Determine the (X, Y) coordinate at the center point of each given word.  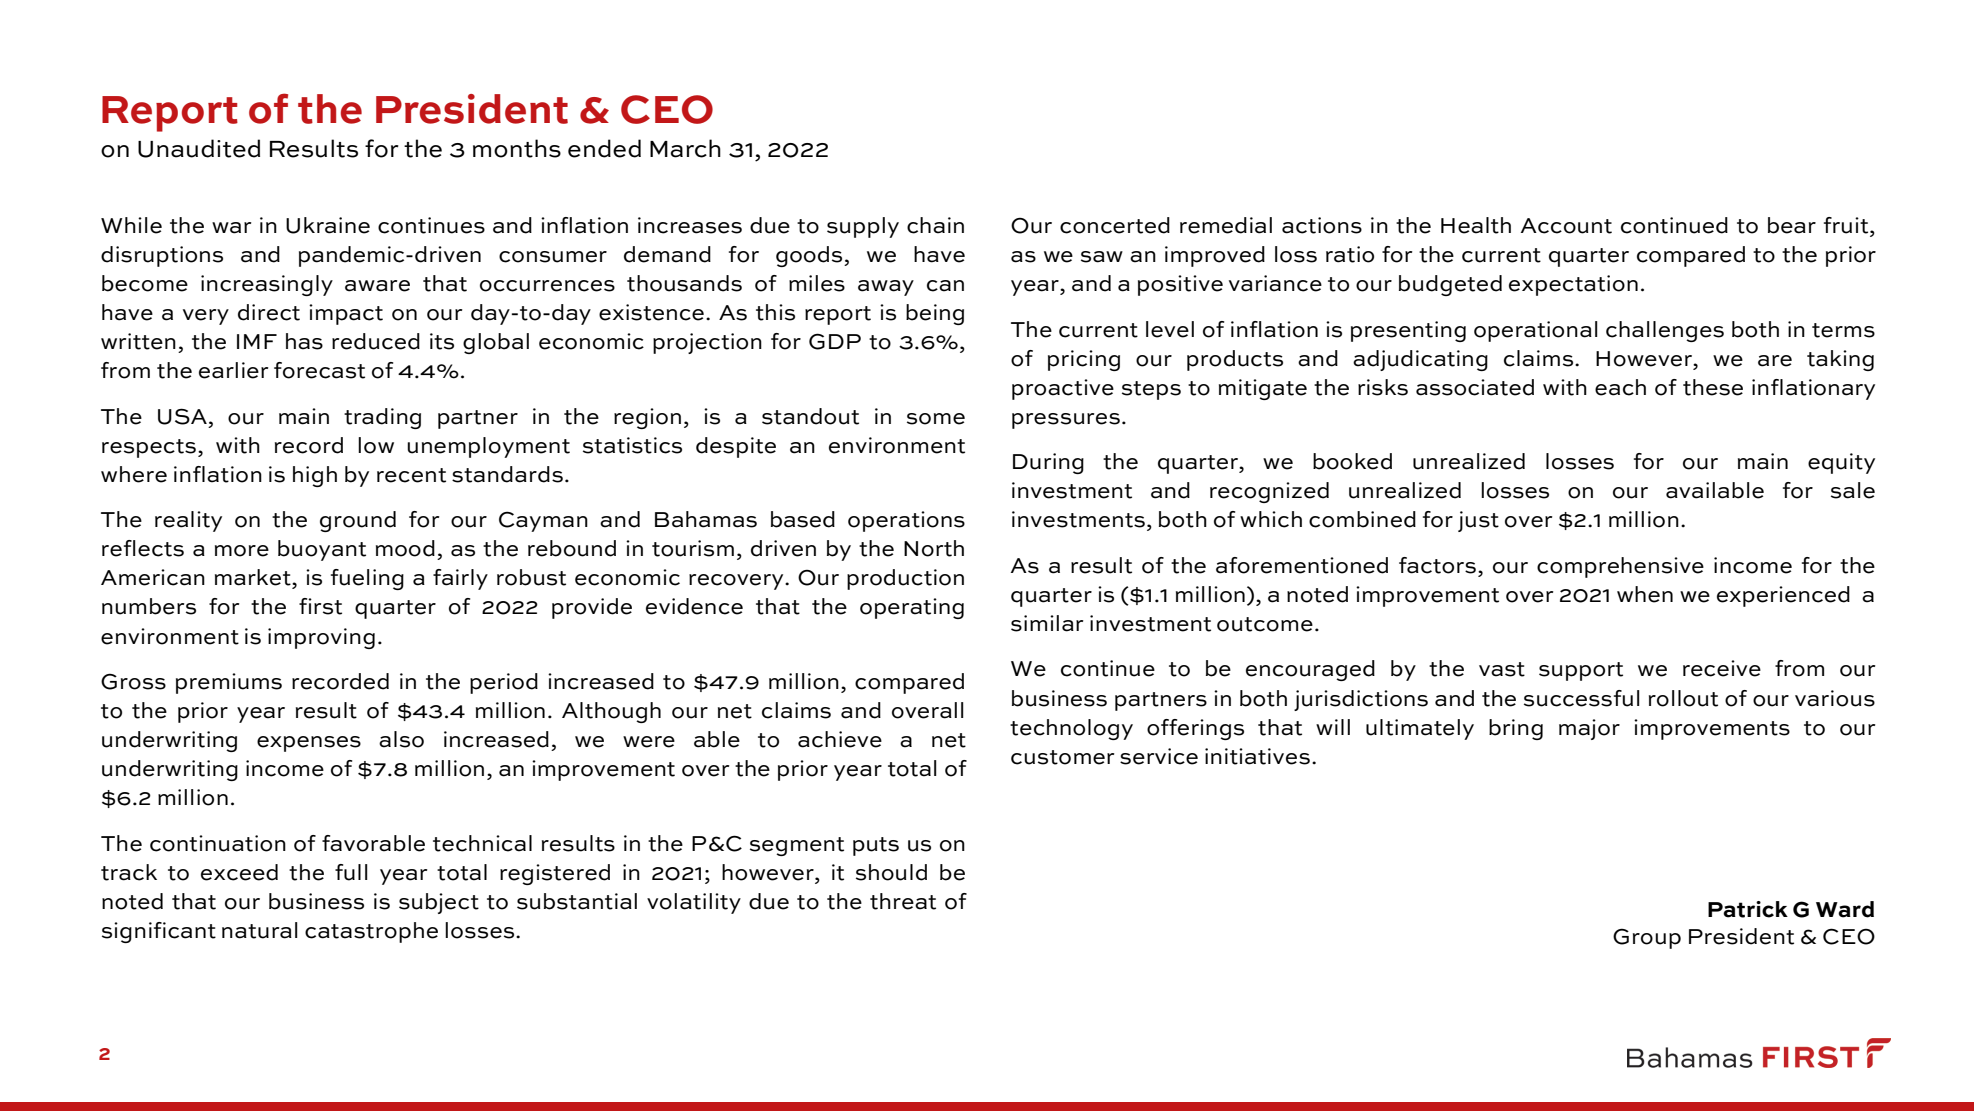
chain (935, 225)
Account (1566, 226)
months (517, 148)
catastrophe (371, 932)
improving (321, 638)
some (936, 419)
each (1620, 387)
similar (1047, 623)
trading (382, 418)
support (1581, 671)
